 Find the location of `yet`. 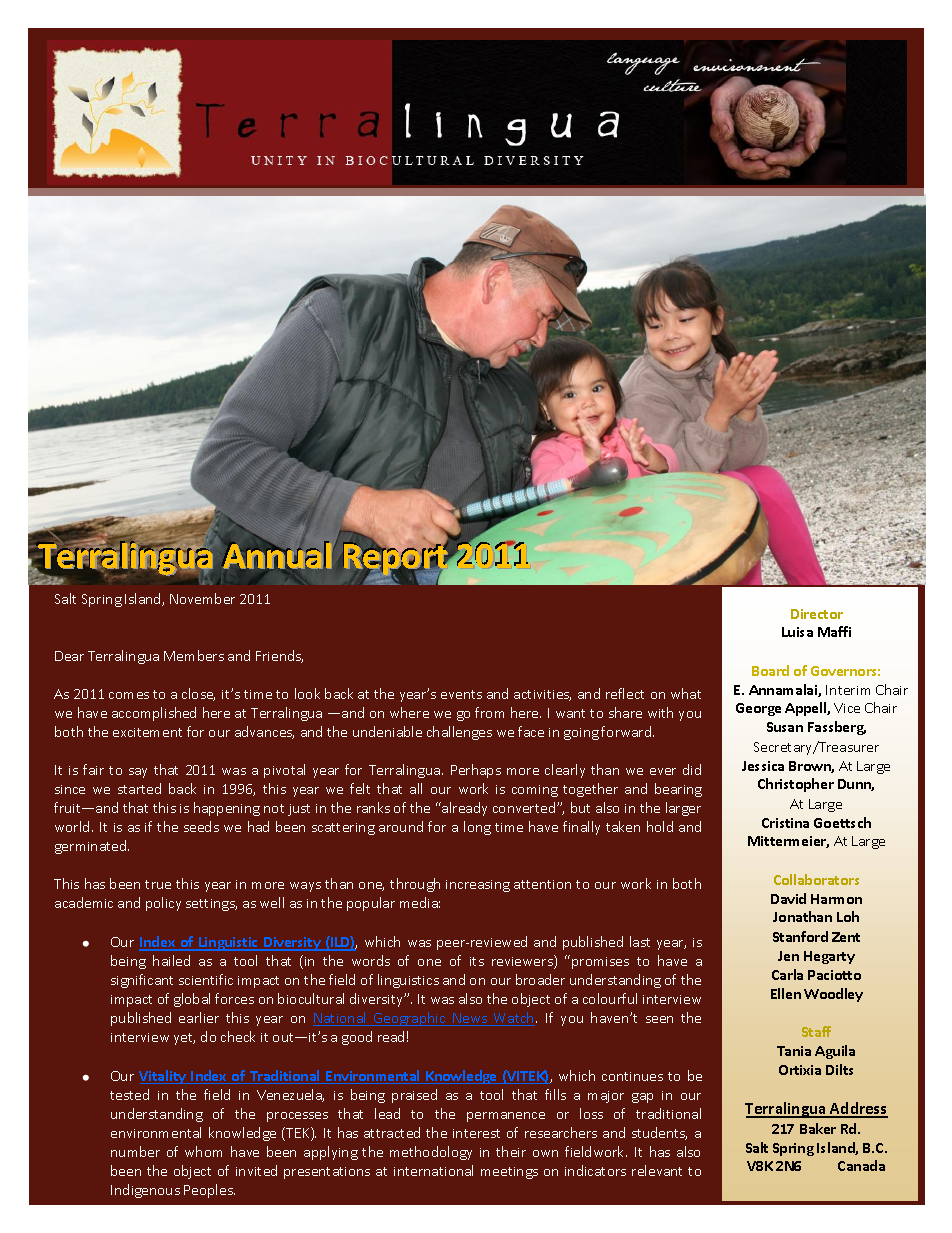

yet is located at coordinates (184, 1039).
